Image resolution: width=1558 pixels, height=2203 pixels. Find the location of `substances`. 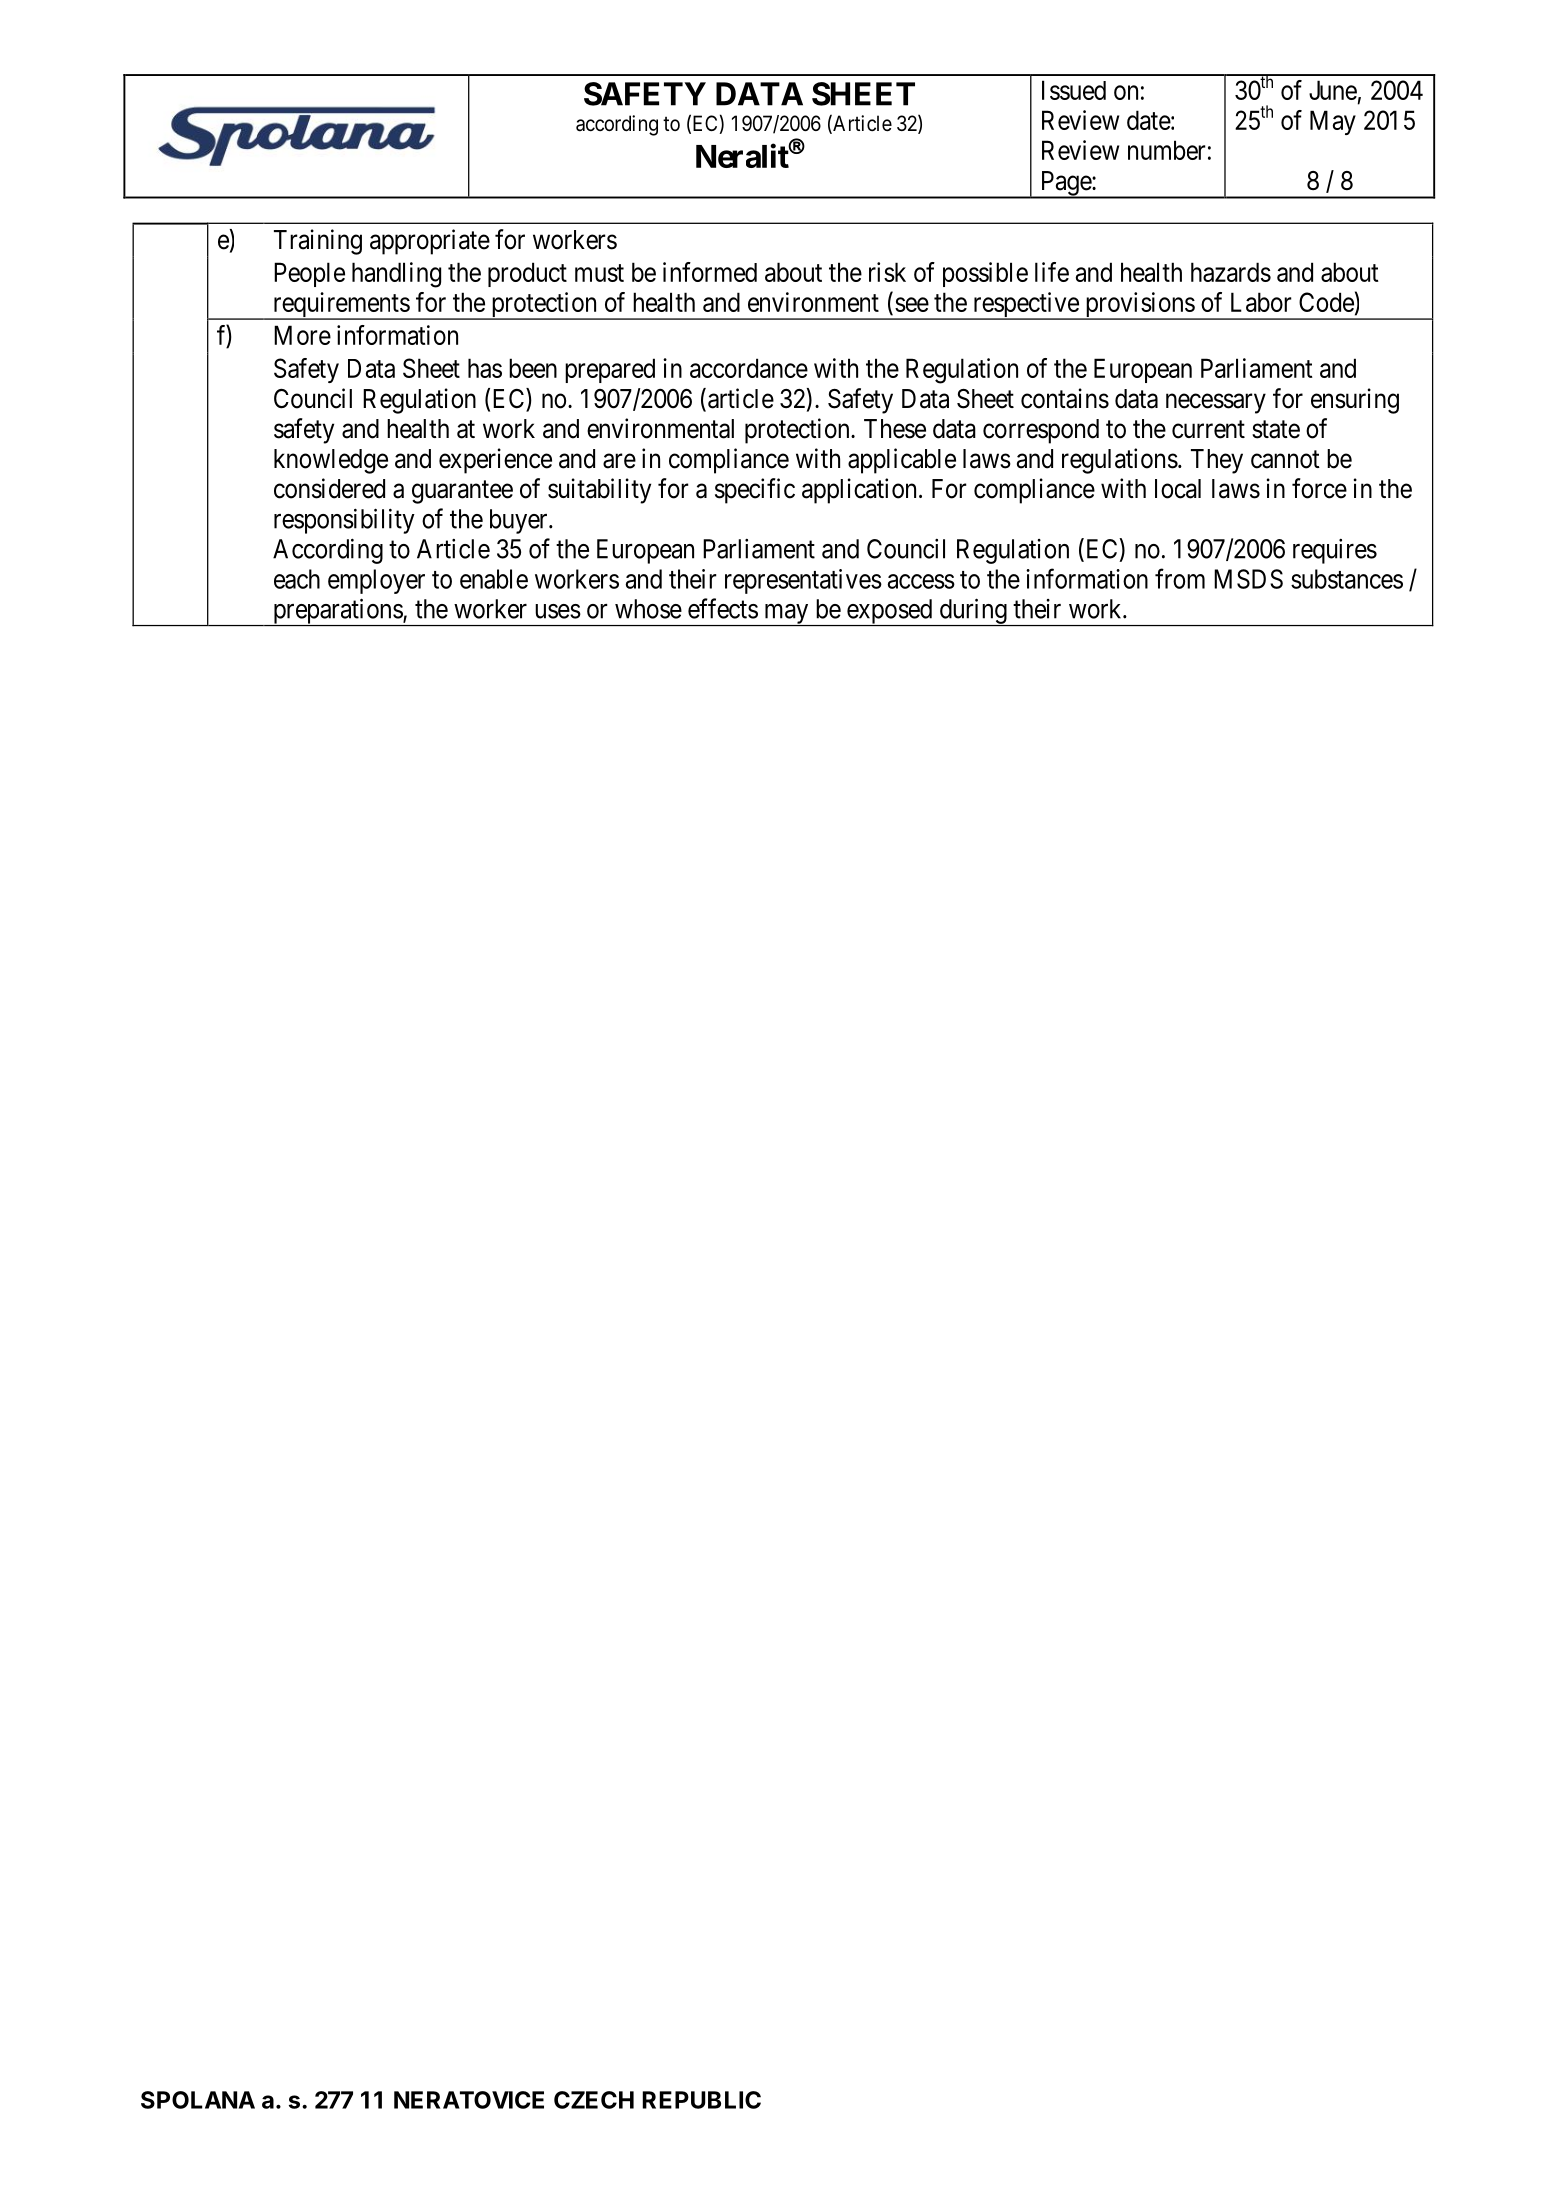

substances is located at coordinates (1347, 579).
